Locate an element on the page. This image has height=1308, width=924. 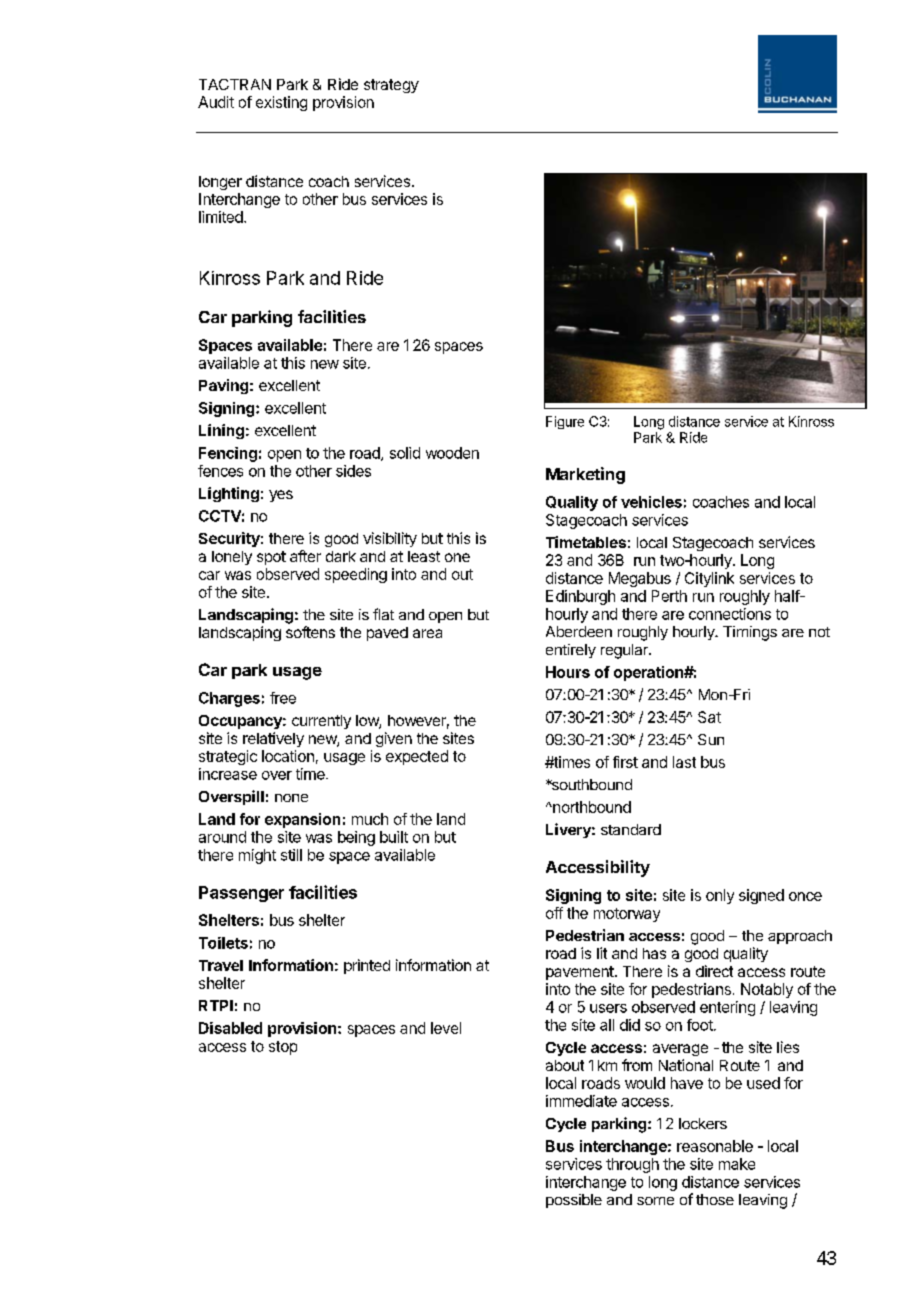
expansion is located at coordinates (302, 820).
